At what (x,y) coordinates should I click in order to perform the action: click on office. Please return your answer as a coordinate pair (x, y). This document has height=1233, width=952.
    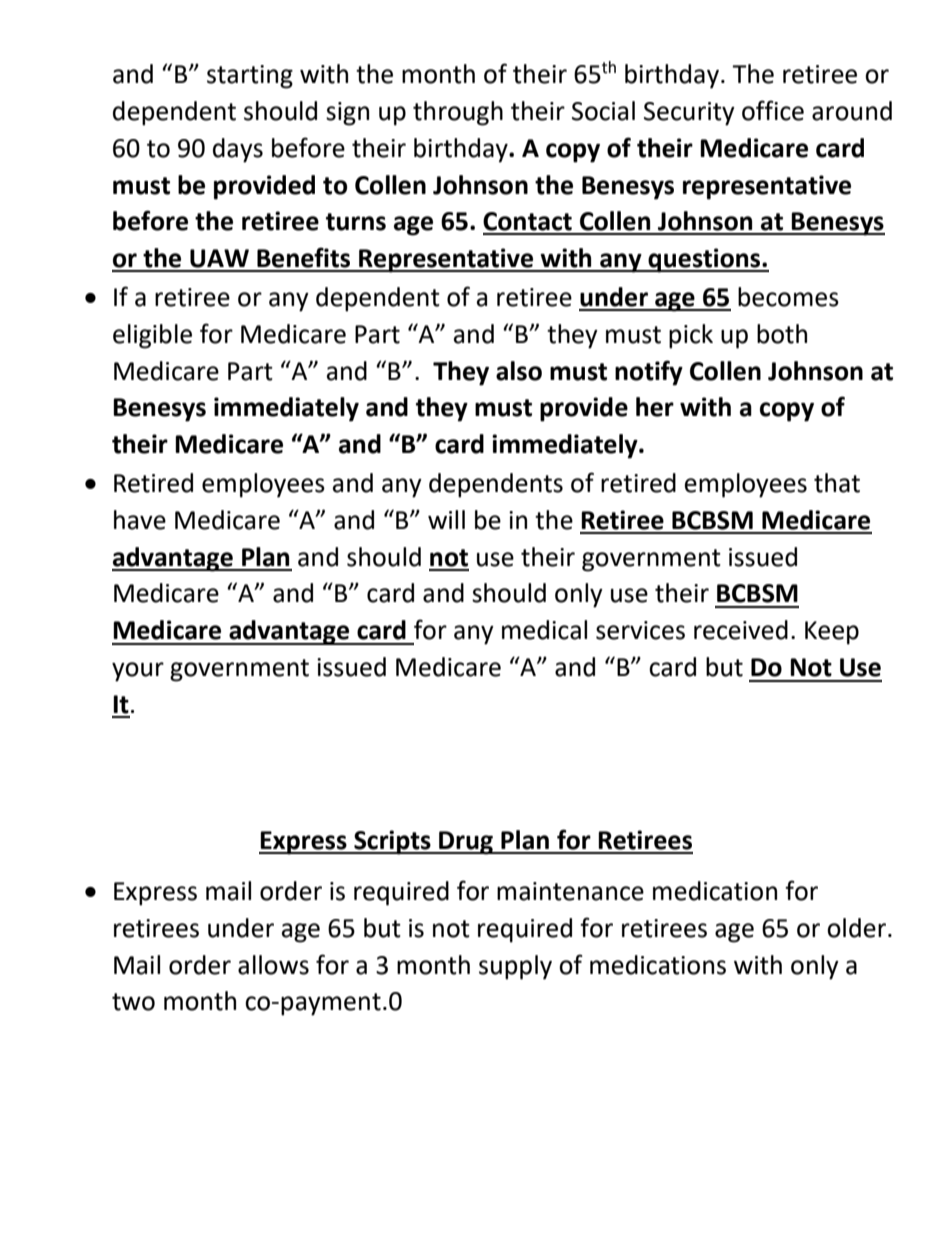
    Looking at the image, I should click on (773, 110).
